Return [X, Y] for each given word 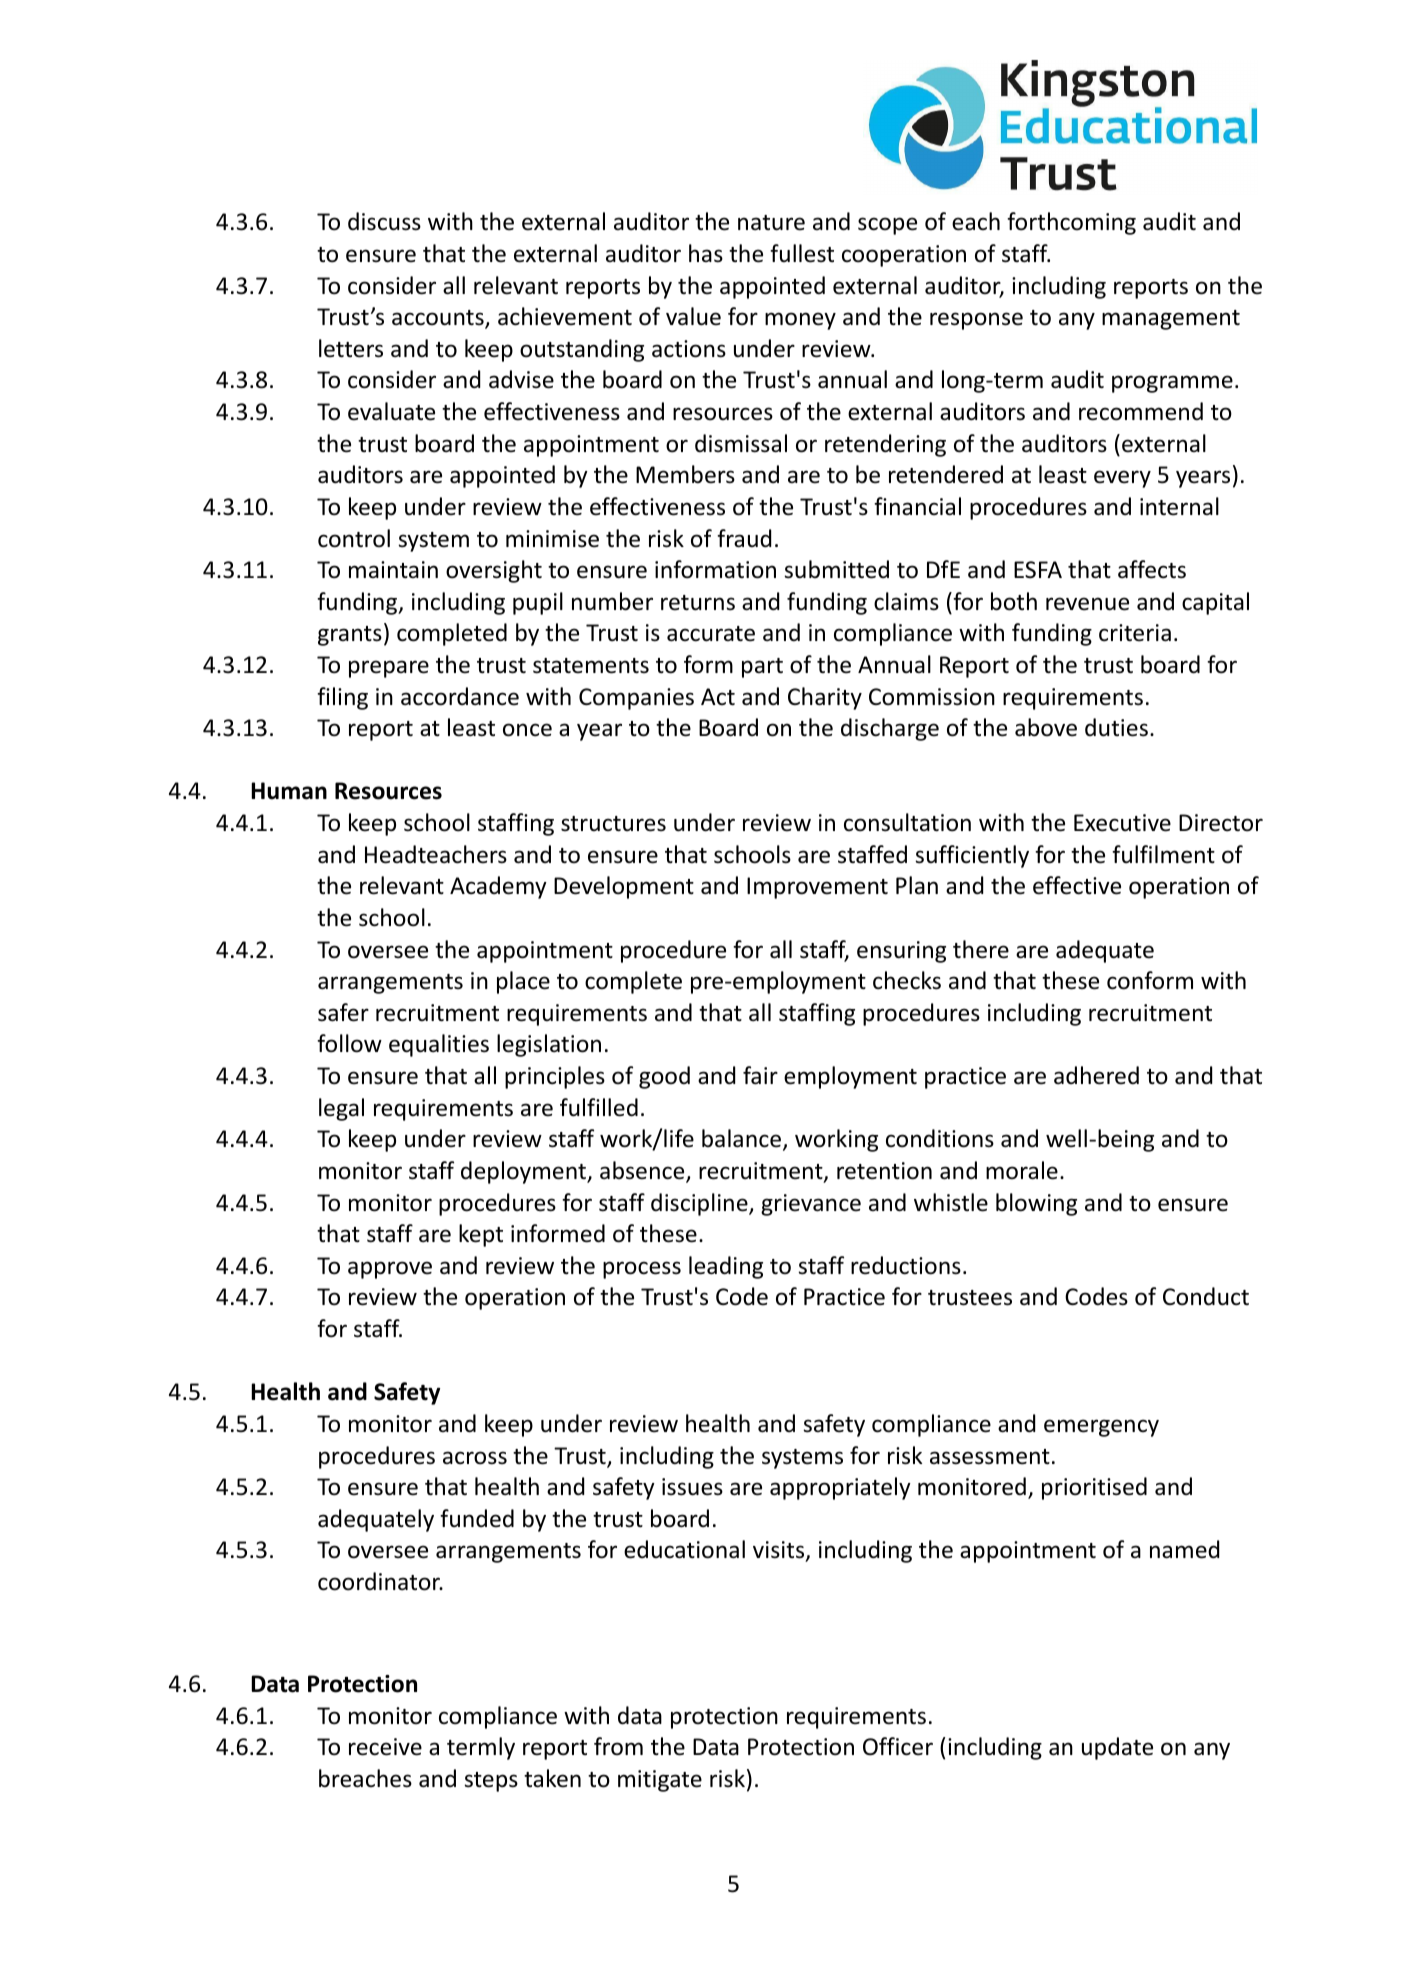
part [762, 668]
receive [385, 1747]
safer [343, 1012]
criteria [1135, 633]
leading [726, 1267]
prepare [389, 669]
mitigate [660, 1781]
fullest [802, 253]
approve [390, 1270]
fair [760, 1075]
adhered [1096, 1075]
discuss [384, 221]
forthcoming [1071, 223]
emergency [1101, 1428]
